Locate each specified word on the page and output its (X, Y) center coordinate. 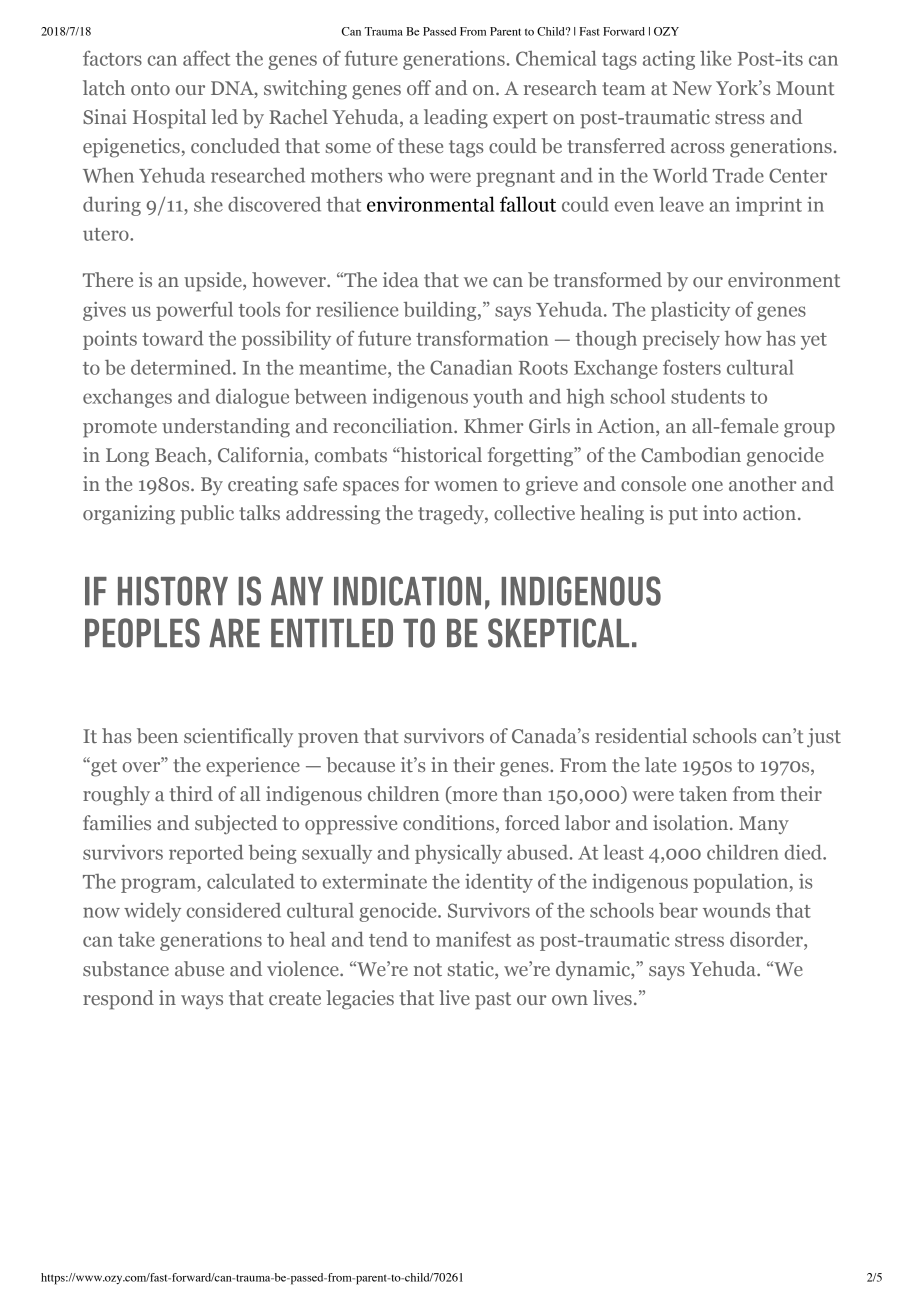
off (419, 87)
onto (150, 88)
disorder (767, 939)
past (493, 1001)
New (692, 88)
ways (202, 1002)
